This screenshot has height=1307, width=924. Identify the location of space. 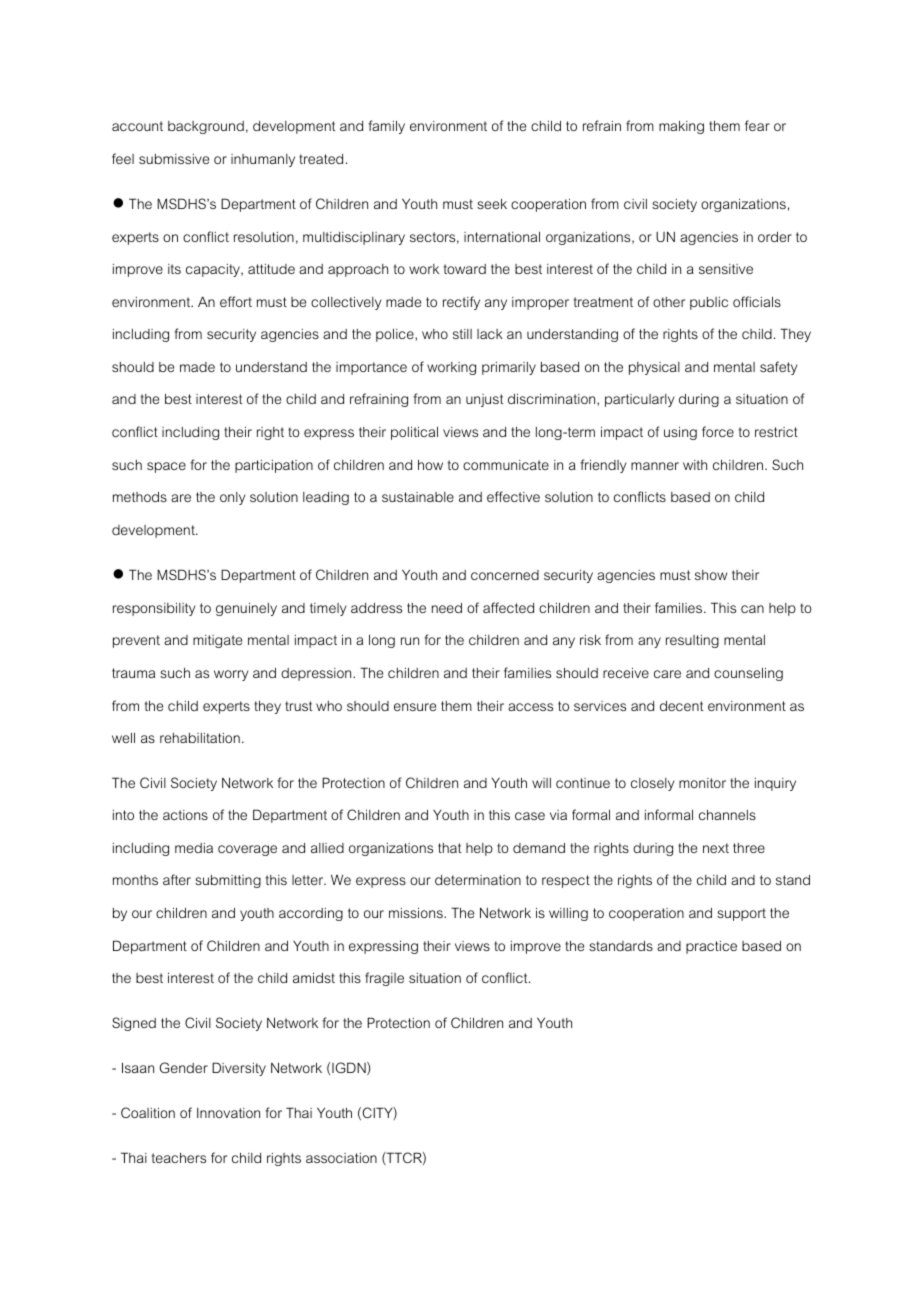
(166, 467).
